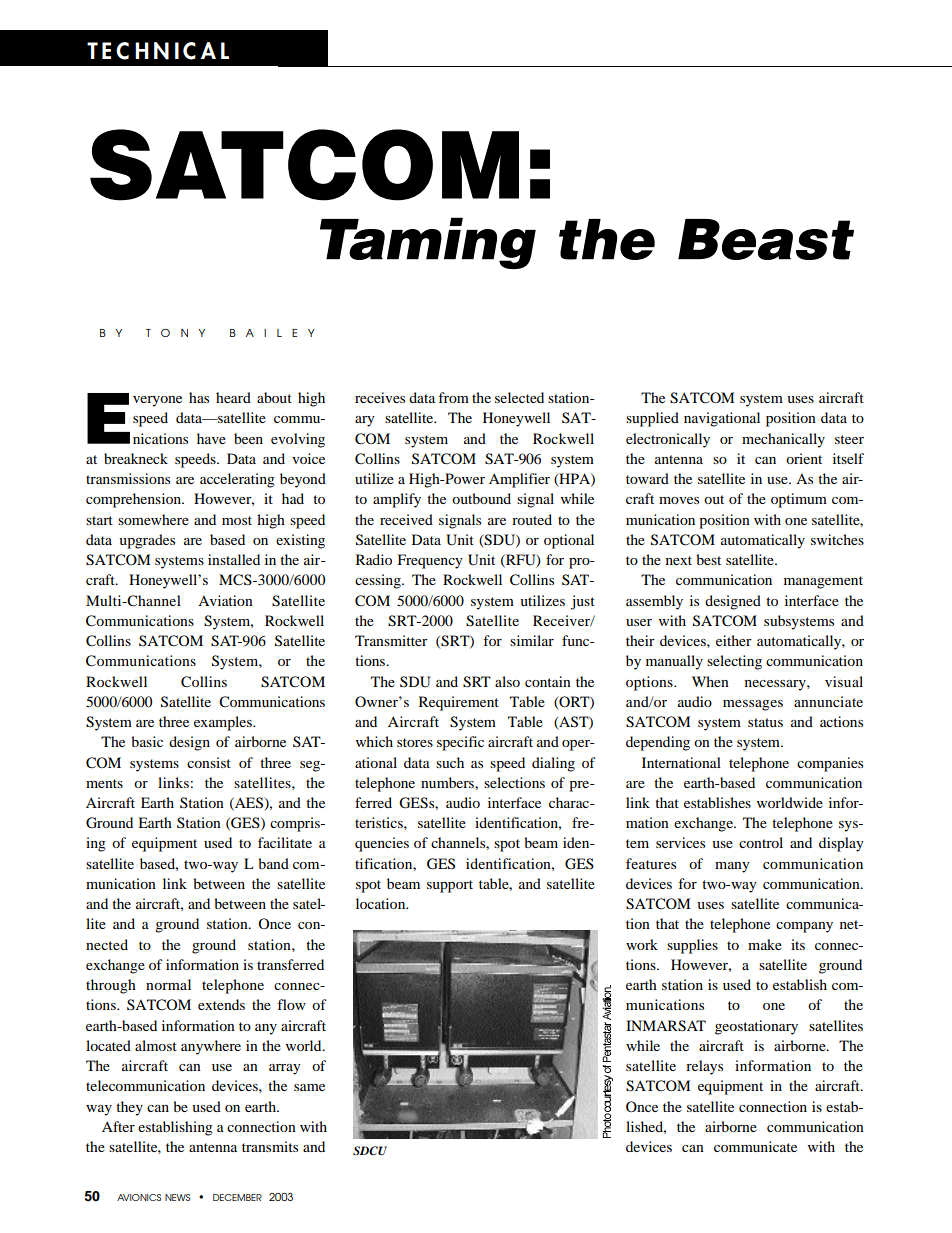 The width and height of the screenshot is (952, 1233). Describe the element at coordinates (177, 1197) in the screenshot. I see `NEWS` at that location.
